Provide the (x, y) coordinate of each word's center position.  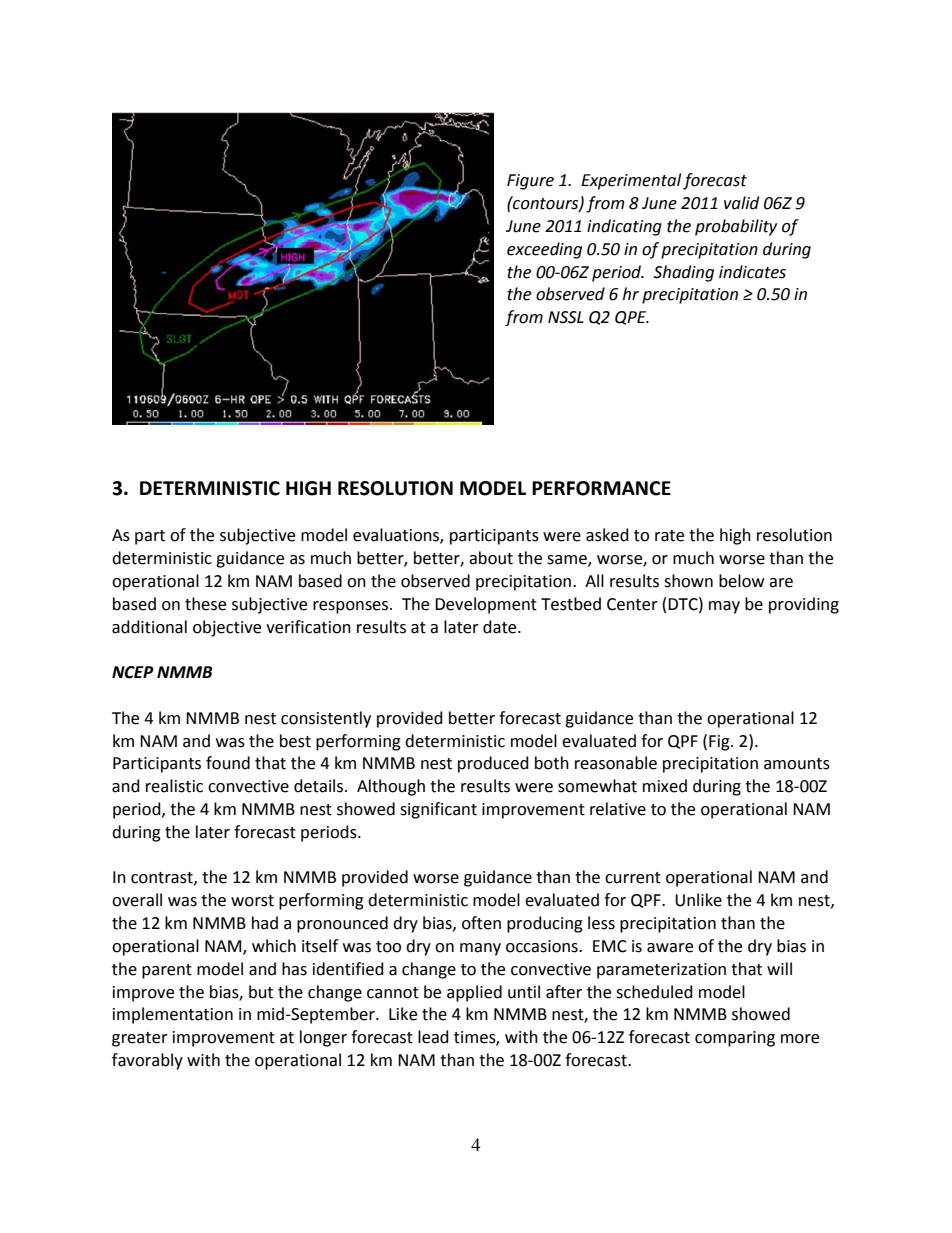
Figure (530, 182)
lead (433, 1037)
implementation (173, 1015)
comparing (735, 1039)
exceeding (544, 250)
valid (741, 203)
